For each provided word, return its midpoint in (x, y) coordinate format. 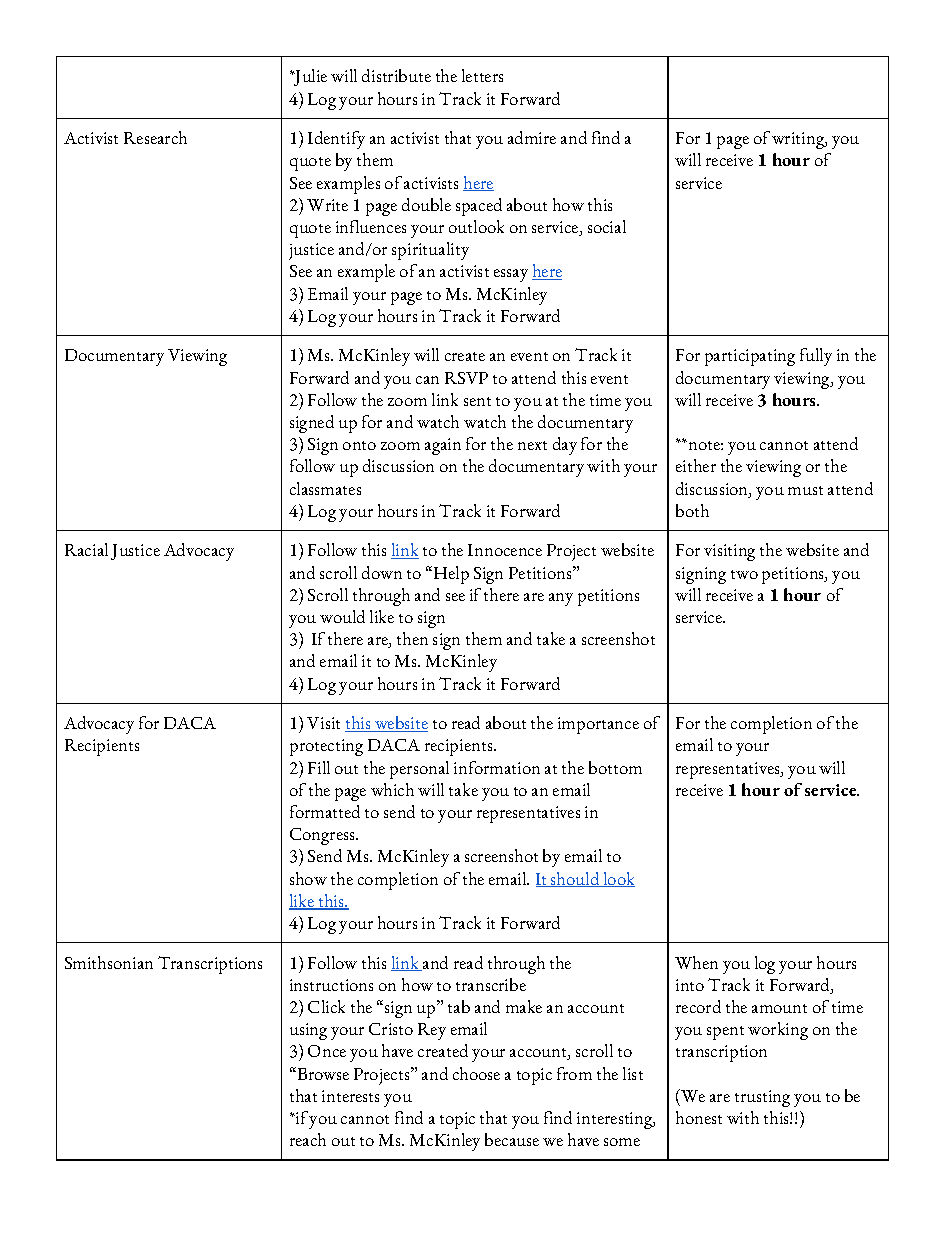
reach (308, 1139)
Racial (86, 549)
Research (155, 137)
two (744, 574)
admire (532, 137)
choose (476, 1073)
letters (482, 75)
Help (451, 575)
